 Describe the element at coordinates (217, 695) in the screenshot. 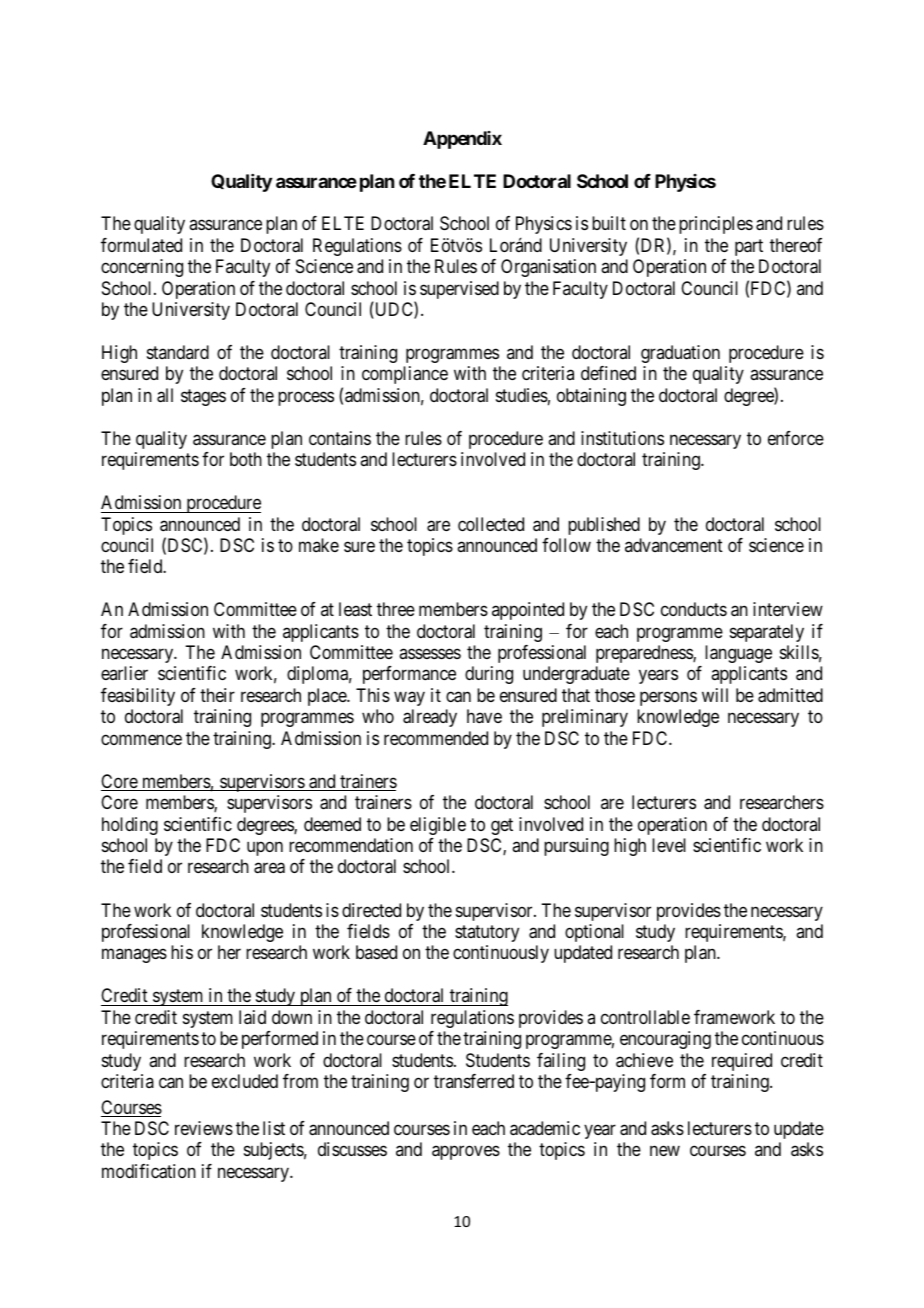

I see `their` at that location.
